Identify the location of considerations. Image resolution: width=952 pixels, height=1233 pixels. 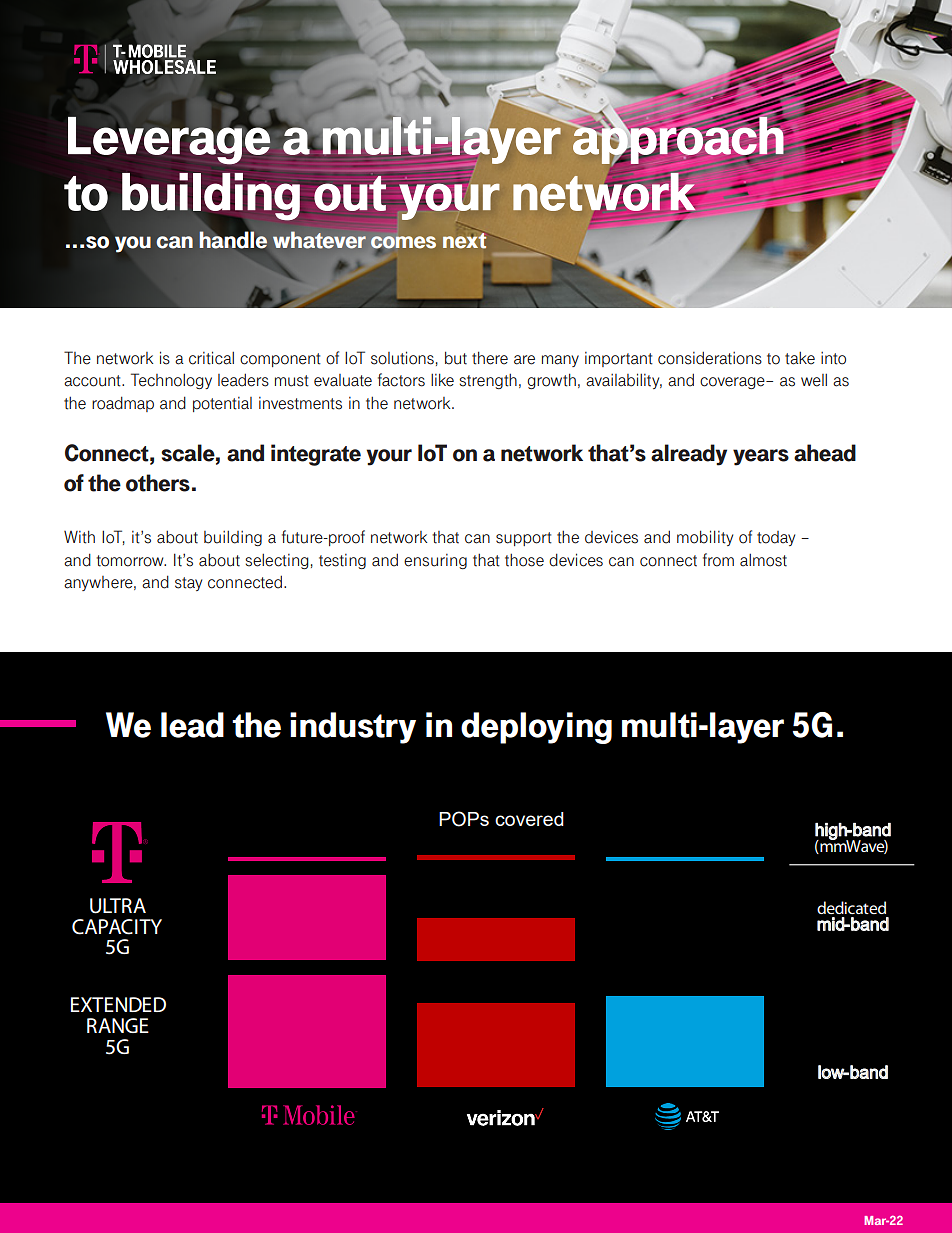
(710, 358).
